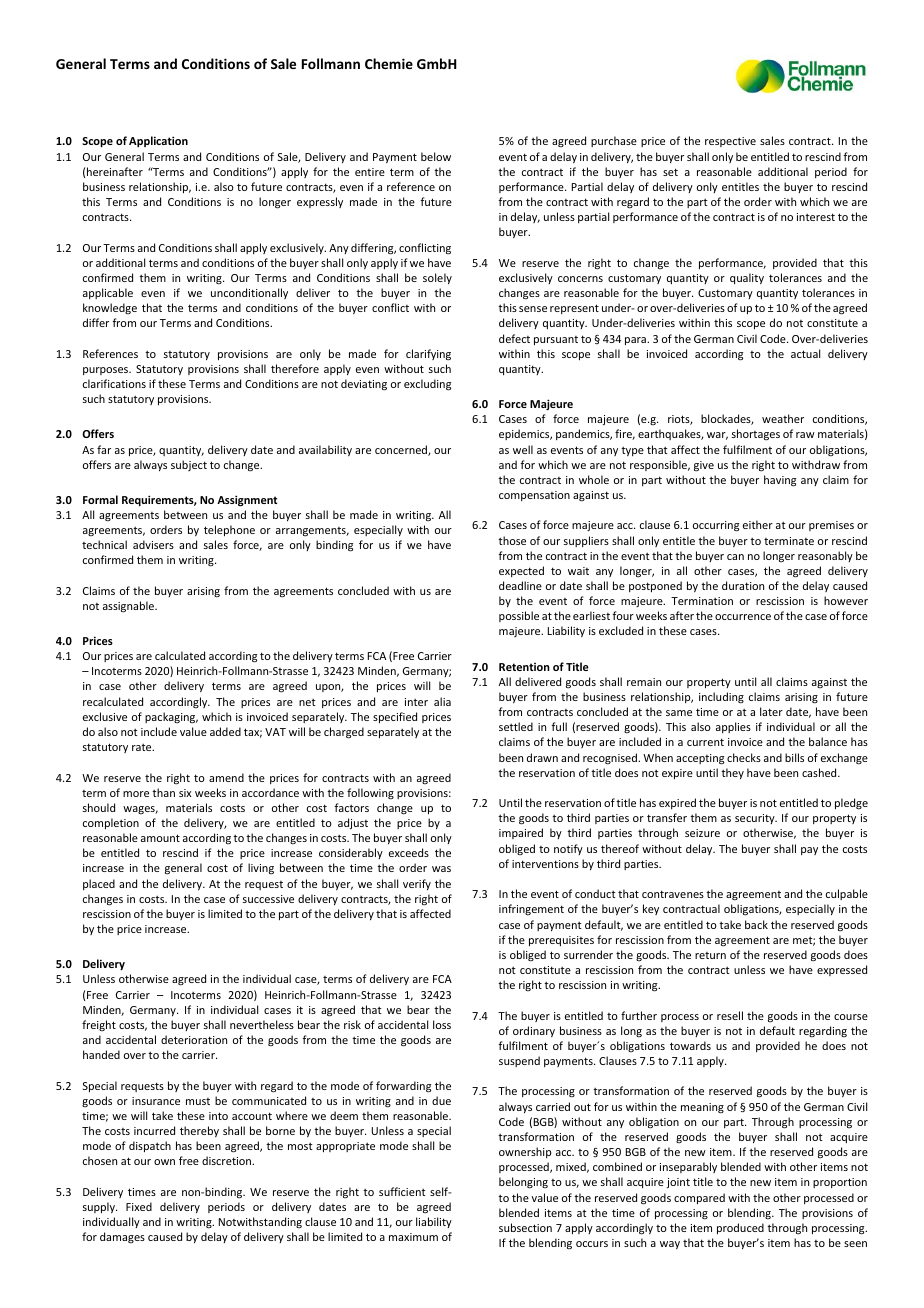 Image resolution: width=924 pixels, height=1308 pixels. Describe the element at coordinates (730, 142) in the screenshot. I see `respective` at that location.
